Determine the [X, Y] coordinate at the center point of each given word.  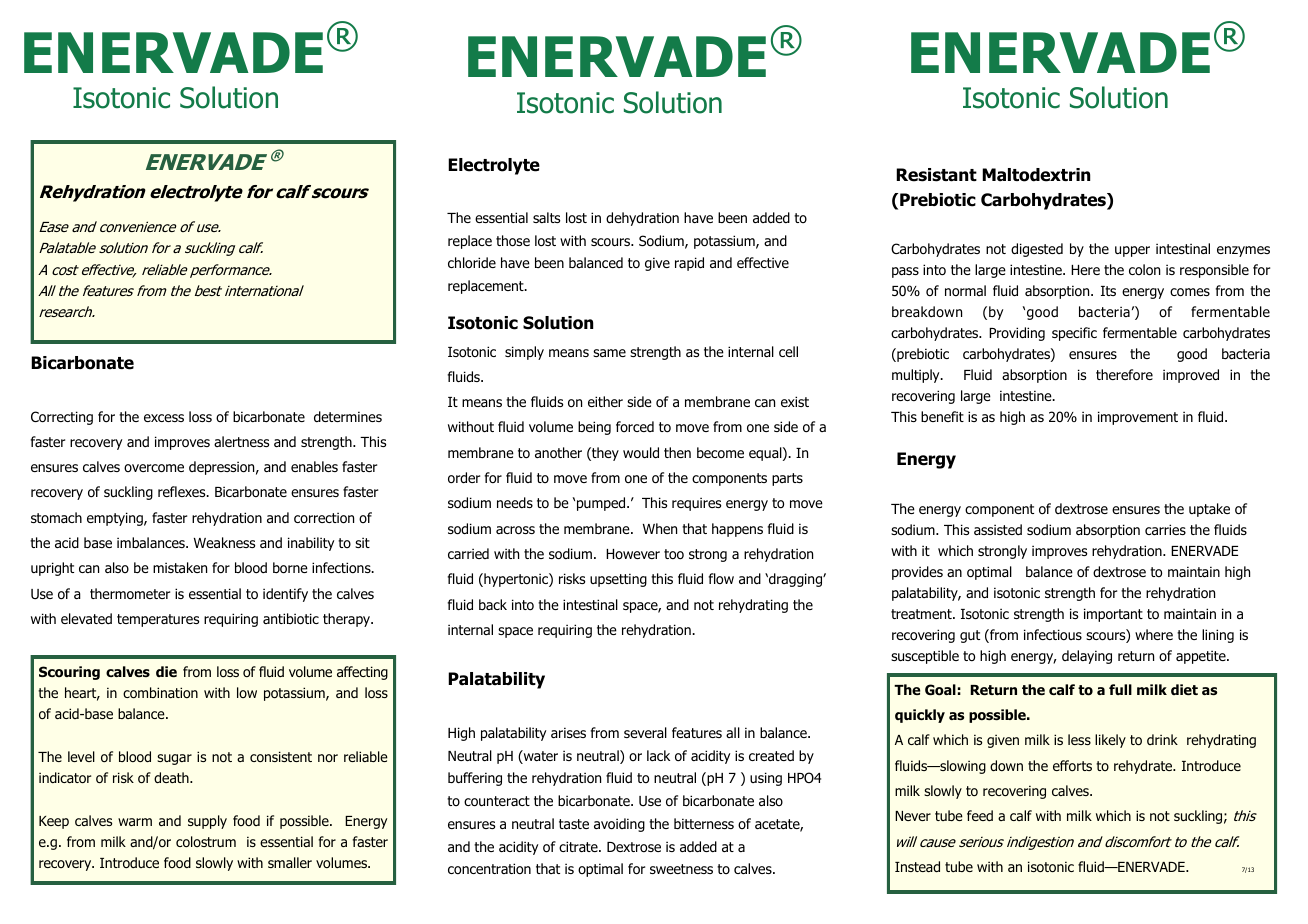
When [660, 528]
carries [1165, 529]
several [645, 732]
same [609, 353]
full [1120, 689]
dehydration [642, 219]
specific [1074, 334]
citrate [579, 846]
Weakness [224, 542]
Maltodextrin [1036, 175]
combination [160, 693]
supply [207, 822]
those [513, 241]
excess [164, 418]
